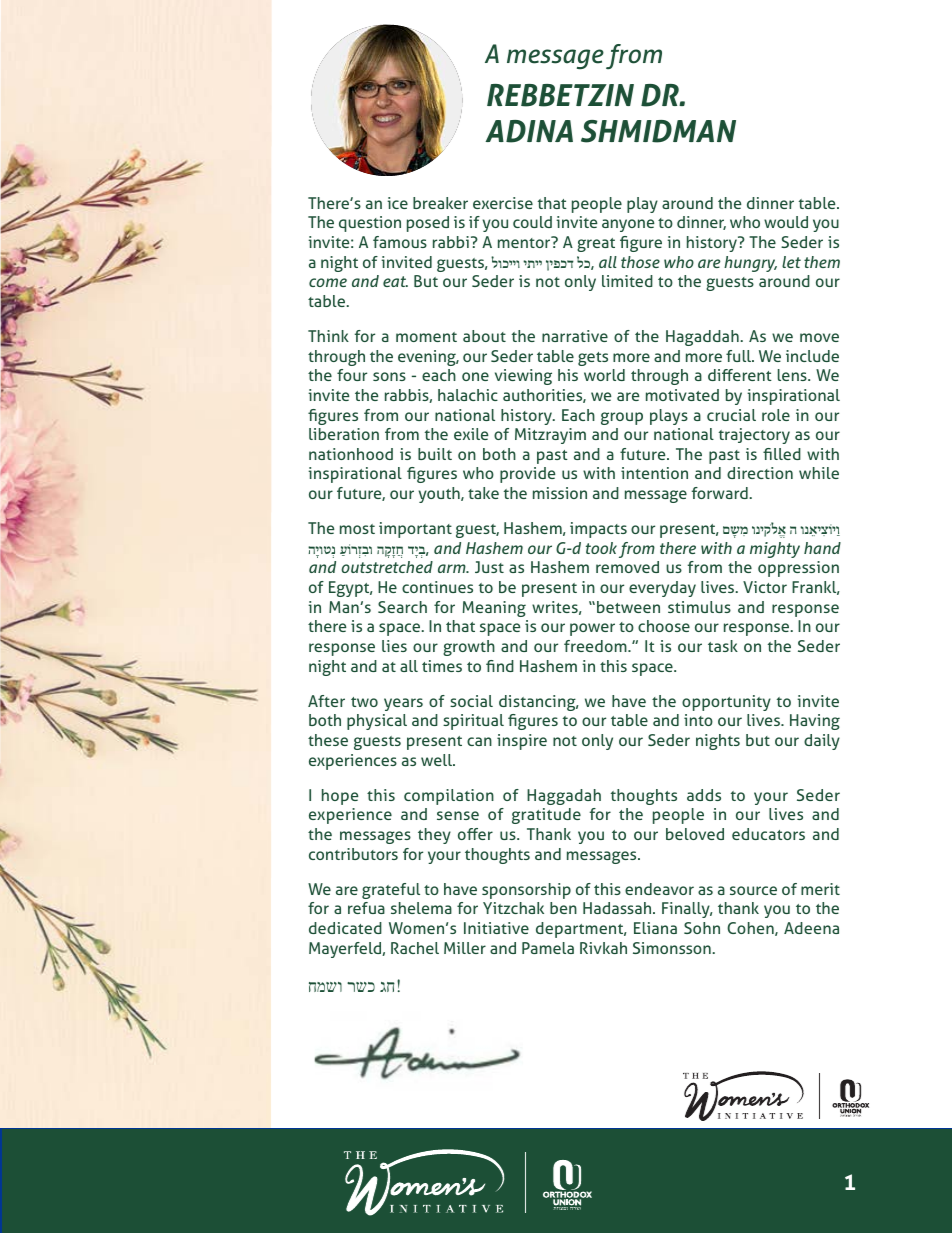 The height and width of the page is (1233, 952). Describe the element at coordinates (775, 550) in the page. I see `mighty` at that location.
